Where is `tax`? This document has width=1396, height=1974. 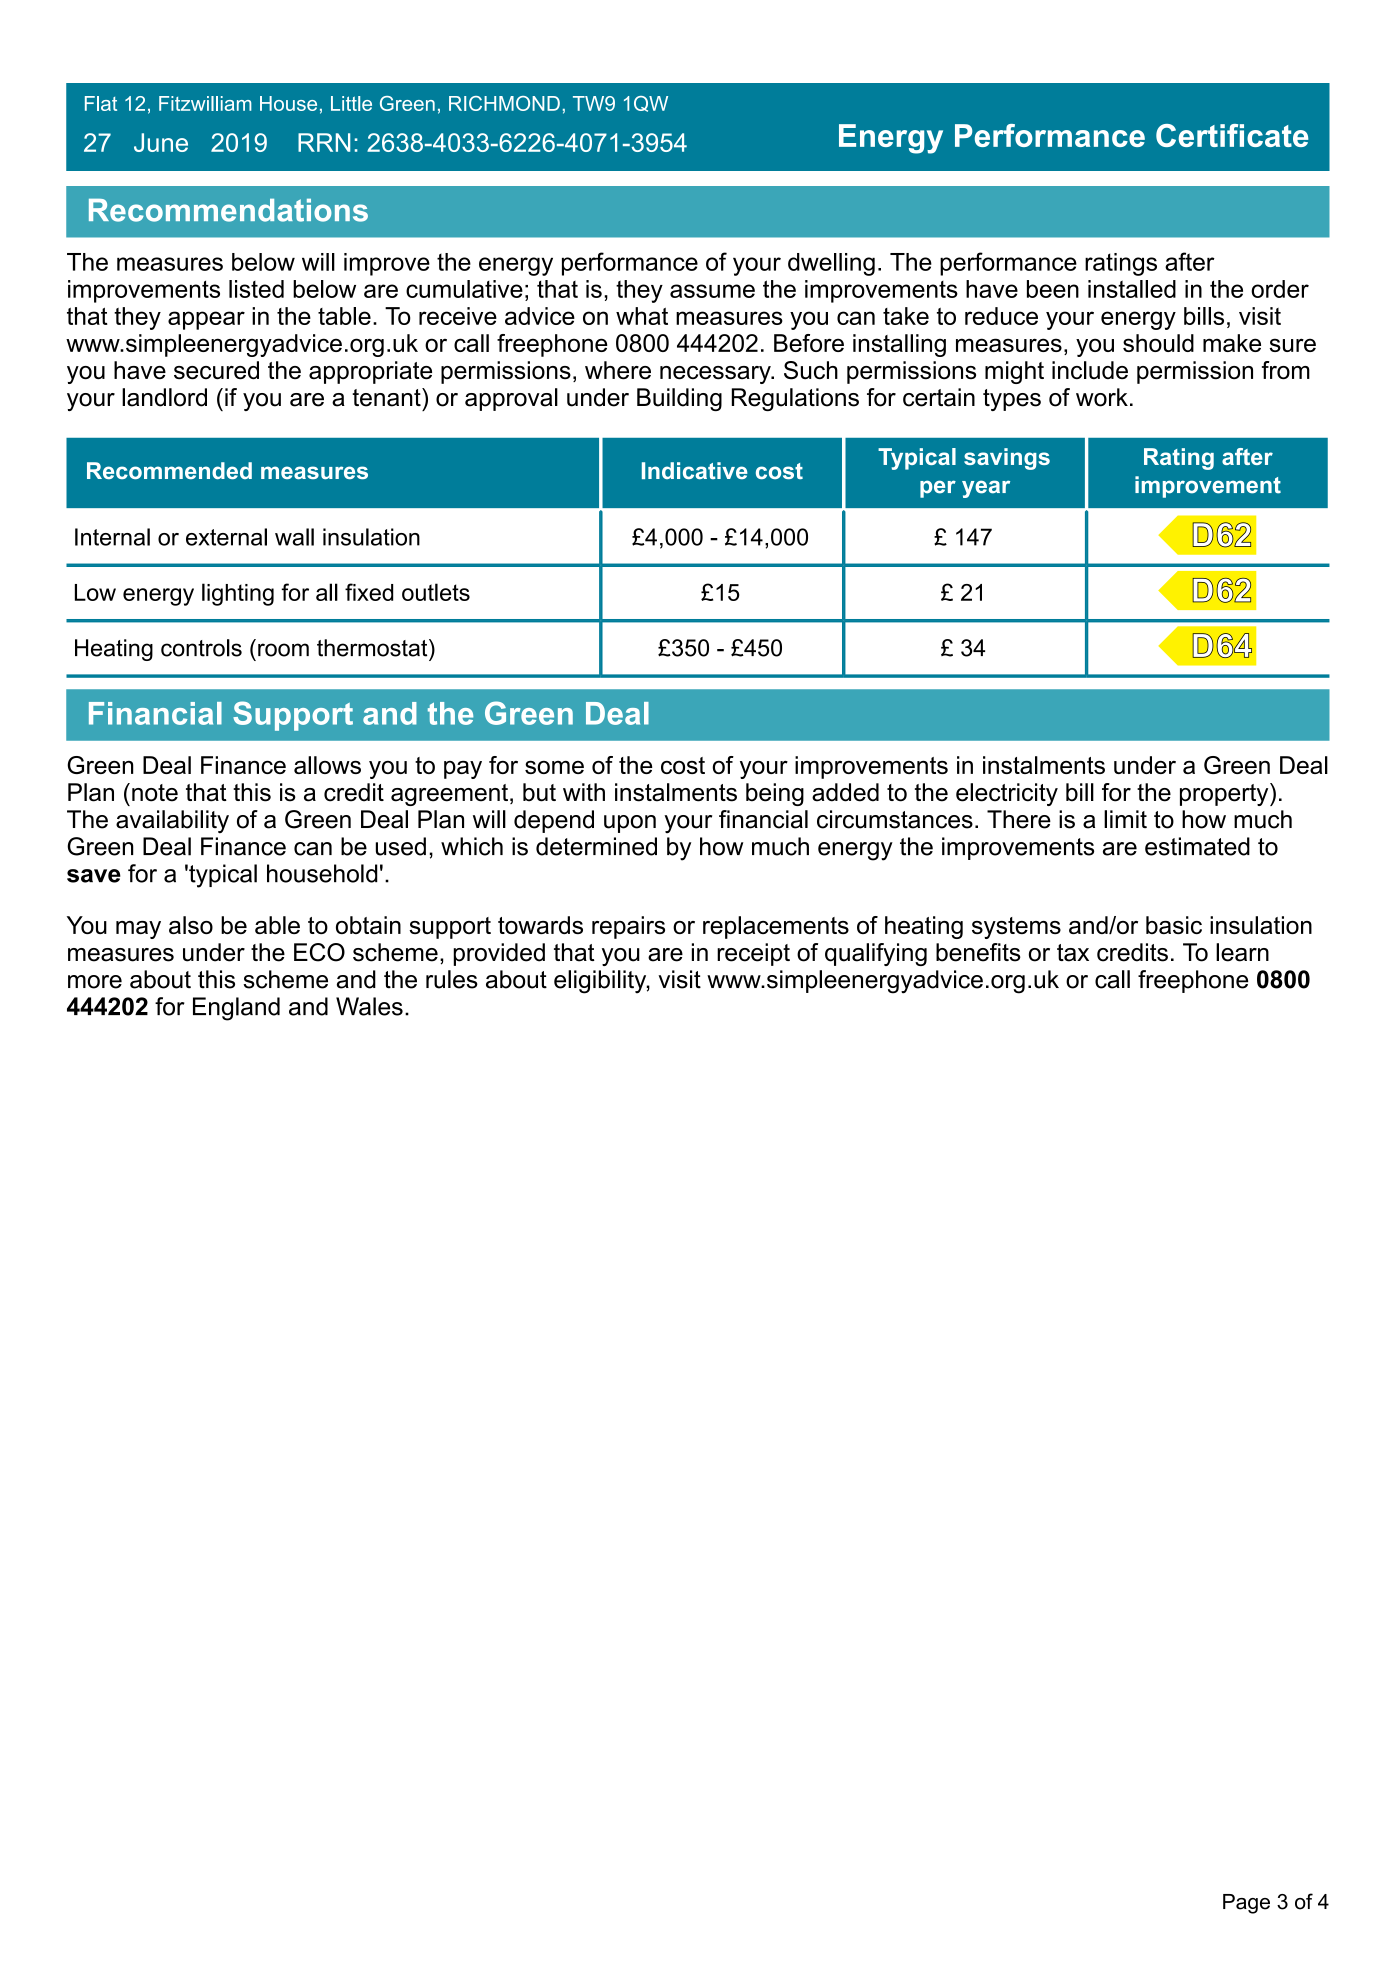 tax is located at coordinates (1073, 953).
